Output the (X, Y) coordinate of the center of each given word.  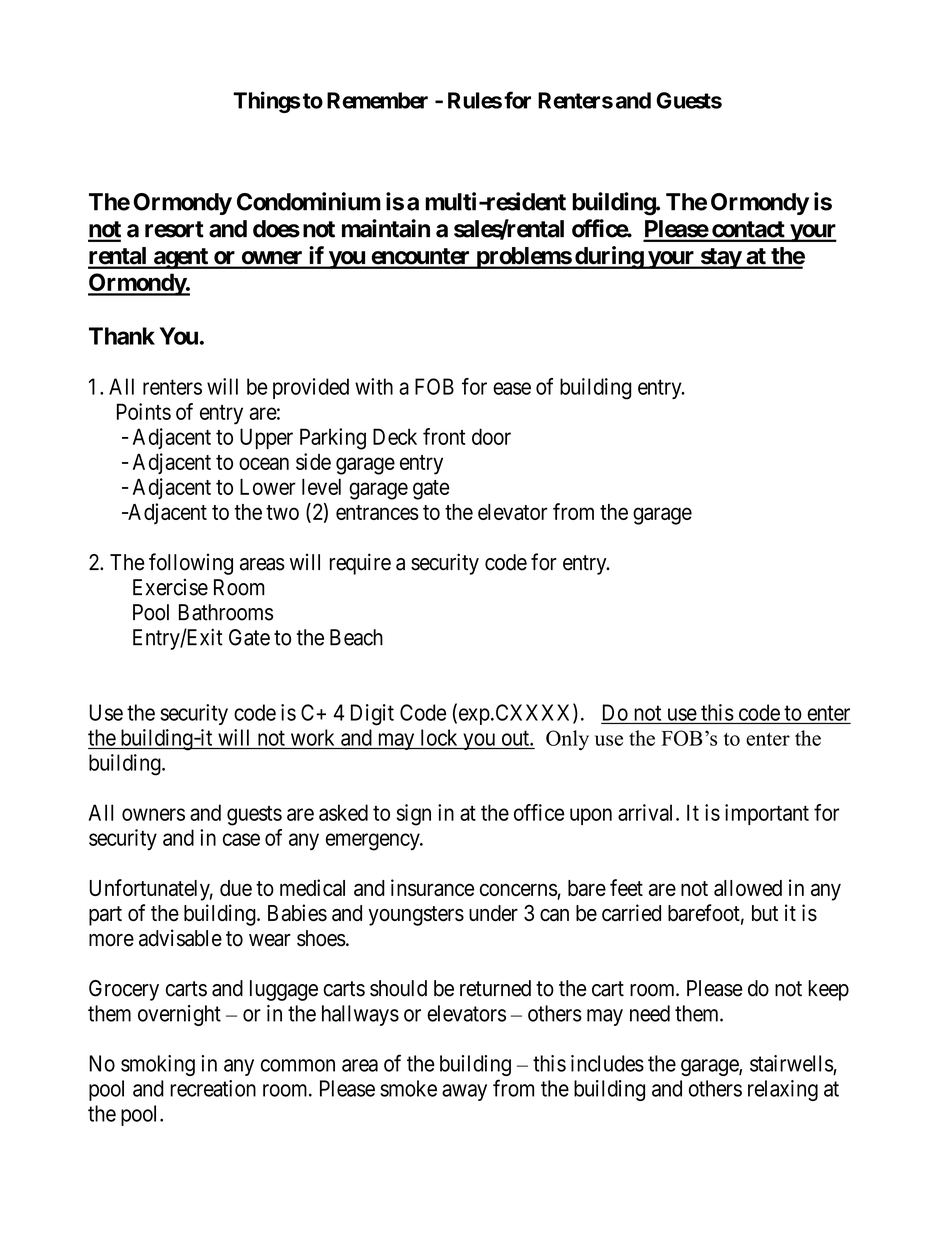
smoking (158, 1065)
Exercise (170, 587)
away (464, 1092)
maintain (386, 228)
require (360, 564)
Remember (377, 100)
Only (567, 740)
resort (174, 229)
